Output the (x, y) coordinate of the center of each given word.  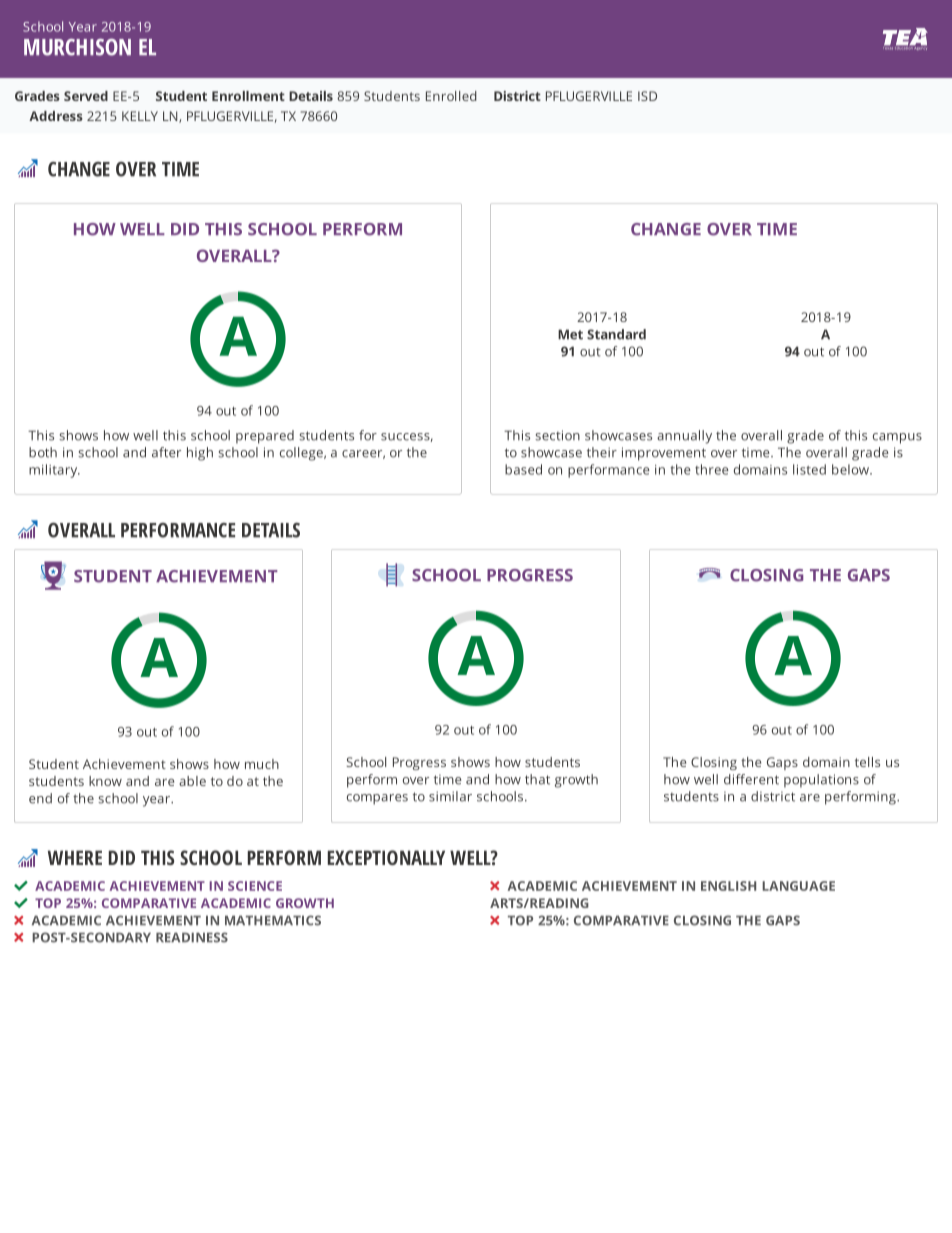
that (537, 779)
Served (86, 96)
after (166, 452)
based (523, 469)
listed (809, 469)
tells (867, 762)
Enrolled (451, 96)
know (105, 781)
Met (570, 334)
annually (684, 437)
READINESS (192, 937)
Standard (616, 334)
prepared (265, 437)
